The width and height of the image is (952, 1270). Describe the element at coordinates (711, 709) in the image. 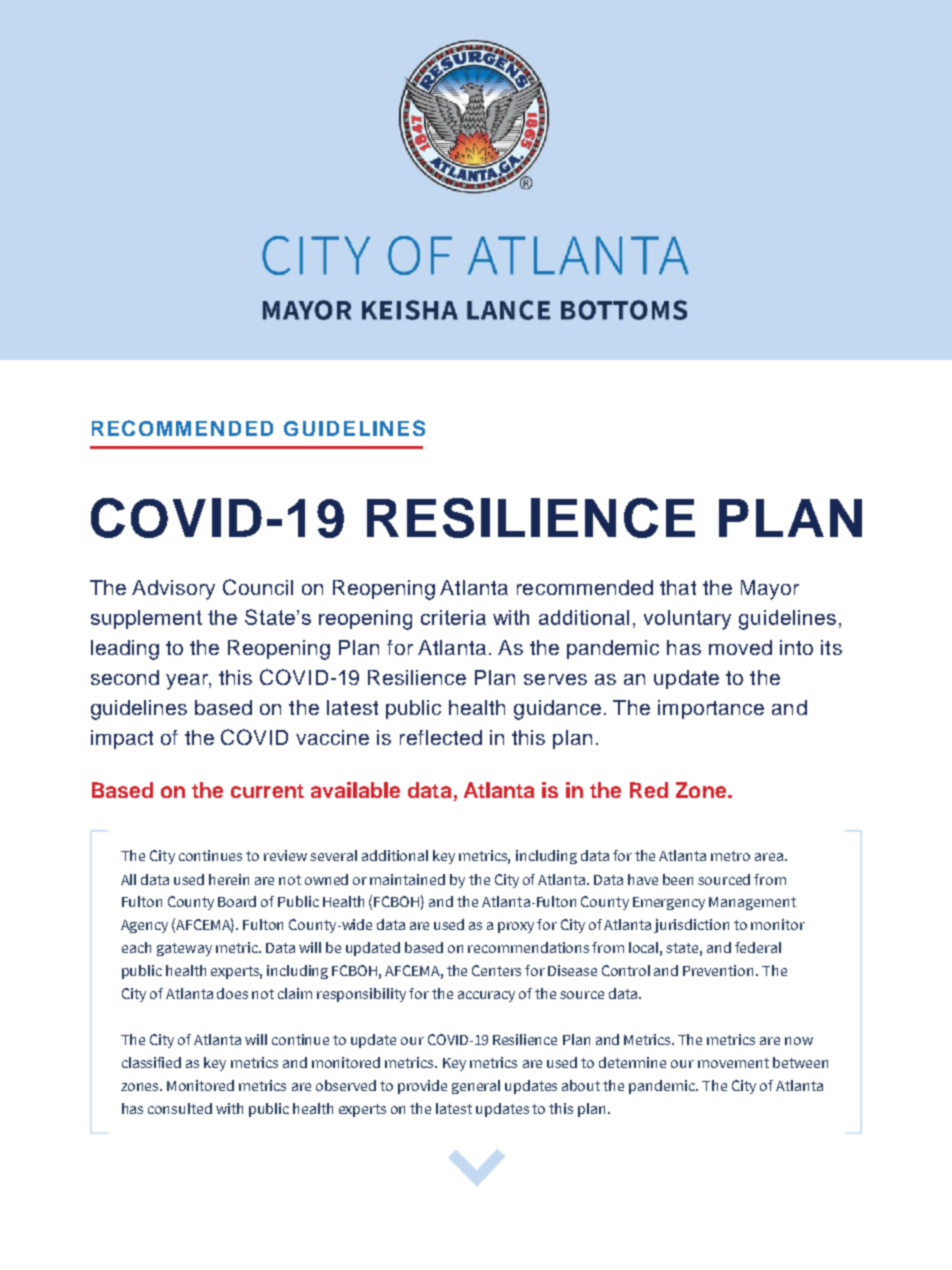

I see `importance` at that location.
